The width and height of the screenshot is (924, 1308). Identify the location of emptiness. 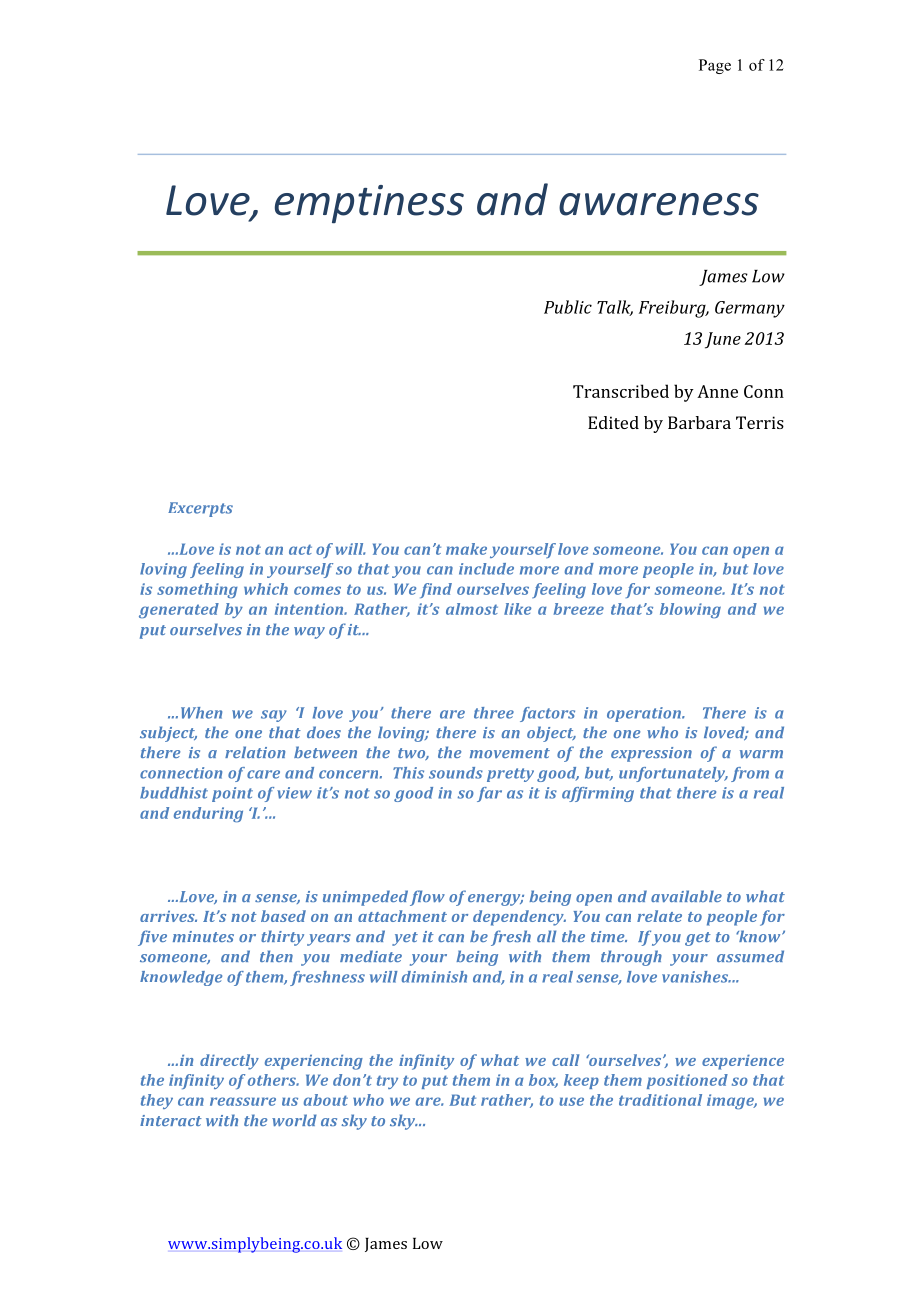
(369, 204).
